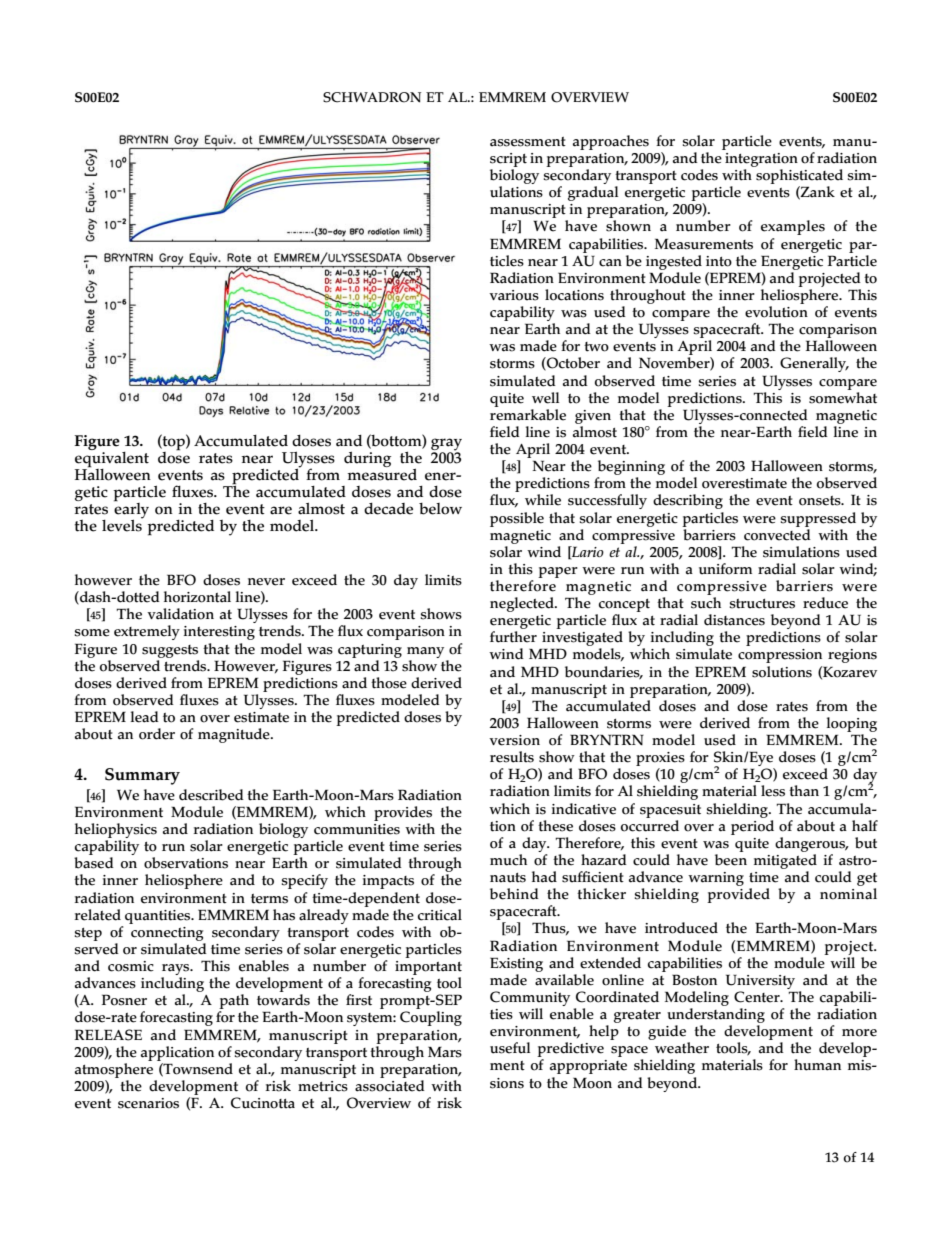  What do you see at coordinates (777, 533) in the page?
I see `convected` at bounding box center [777, 533].
